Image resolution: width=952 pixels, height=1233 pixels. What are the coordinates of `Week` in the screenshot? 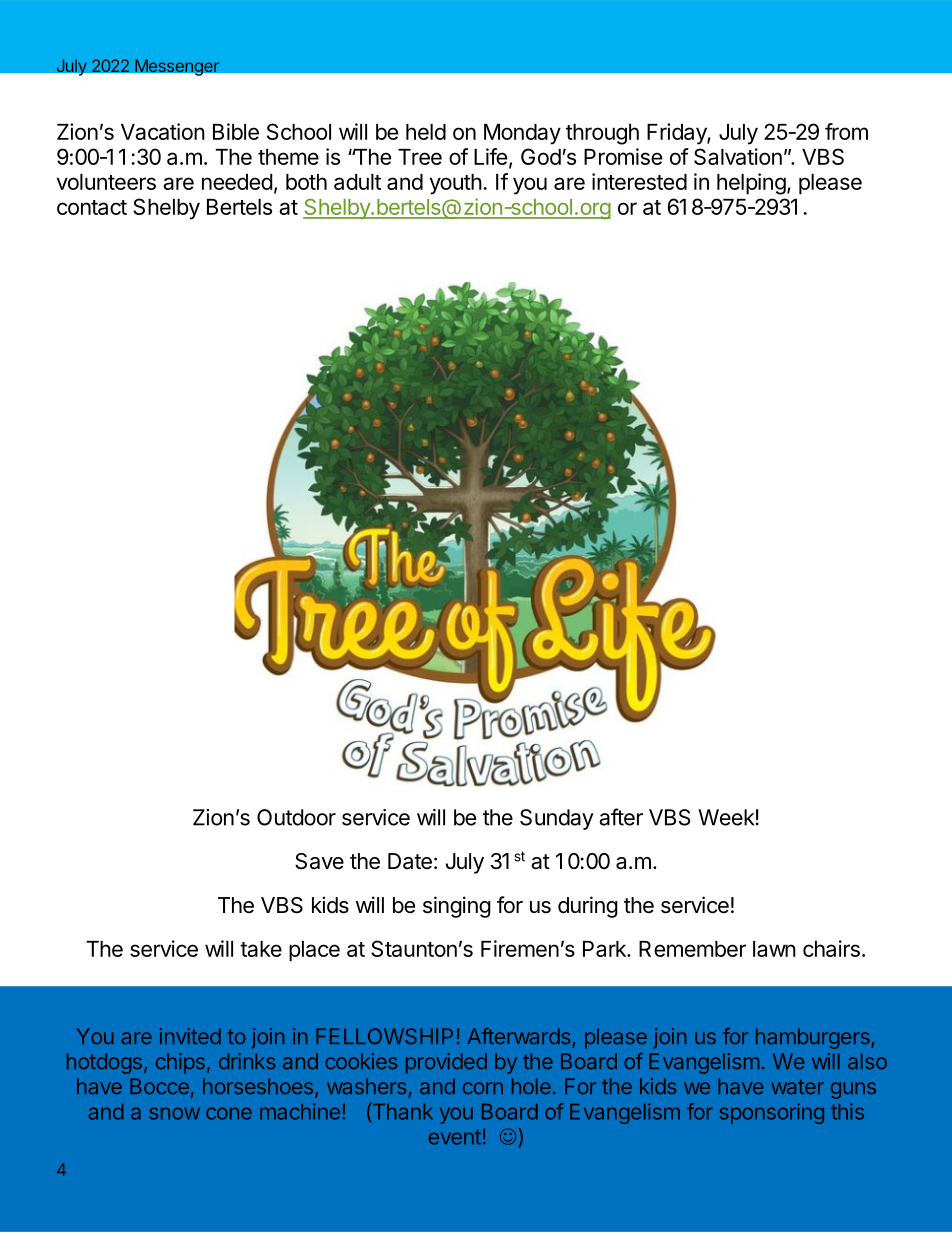 It's located at (726, 817).
